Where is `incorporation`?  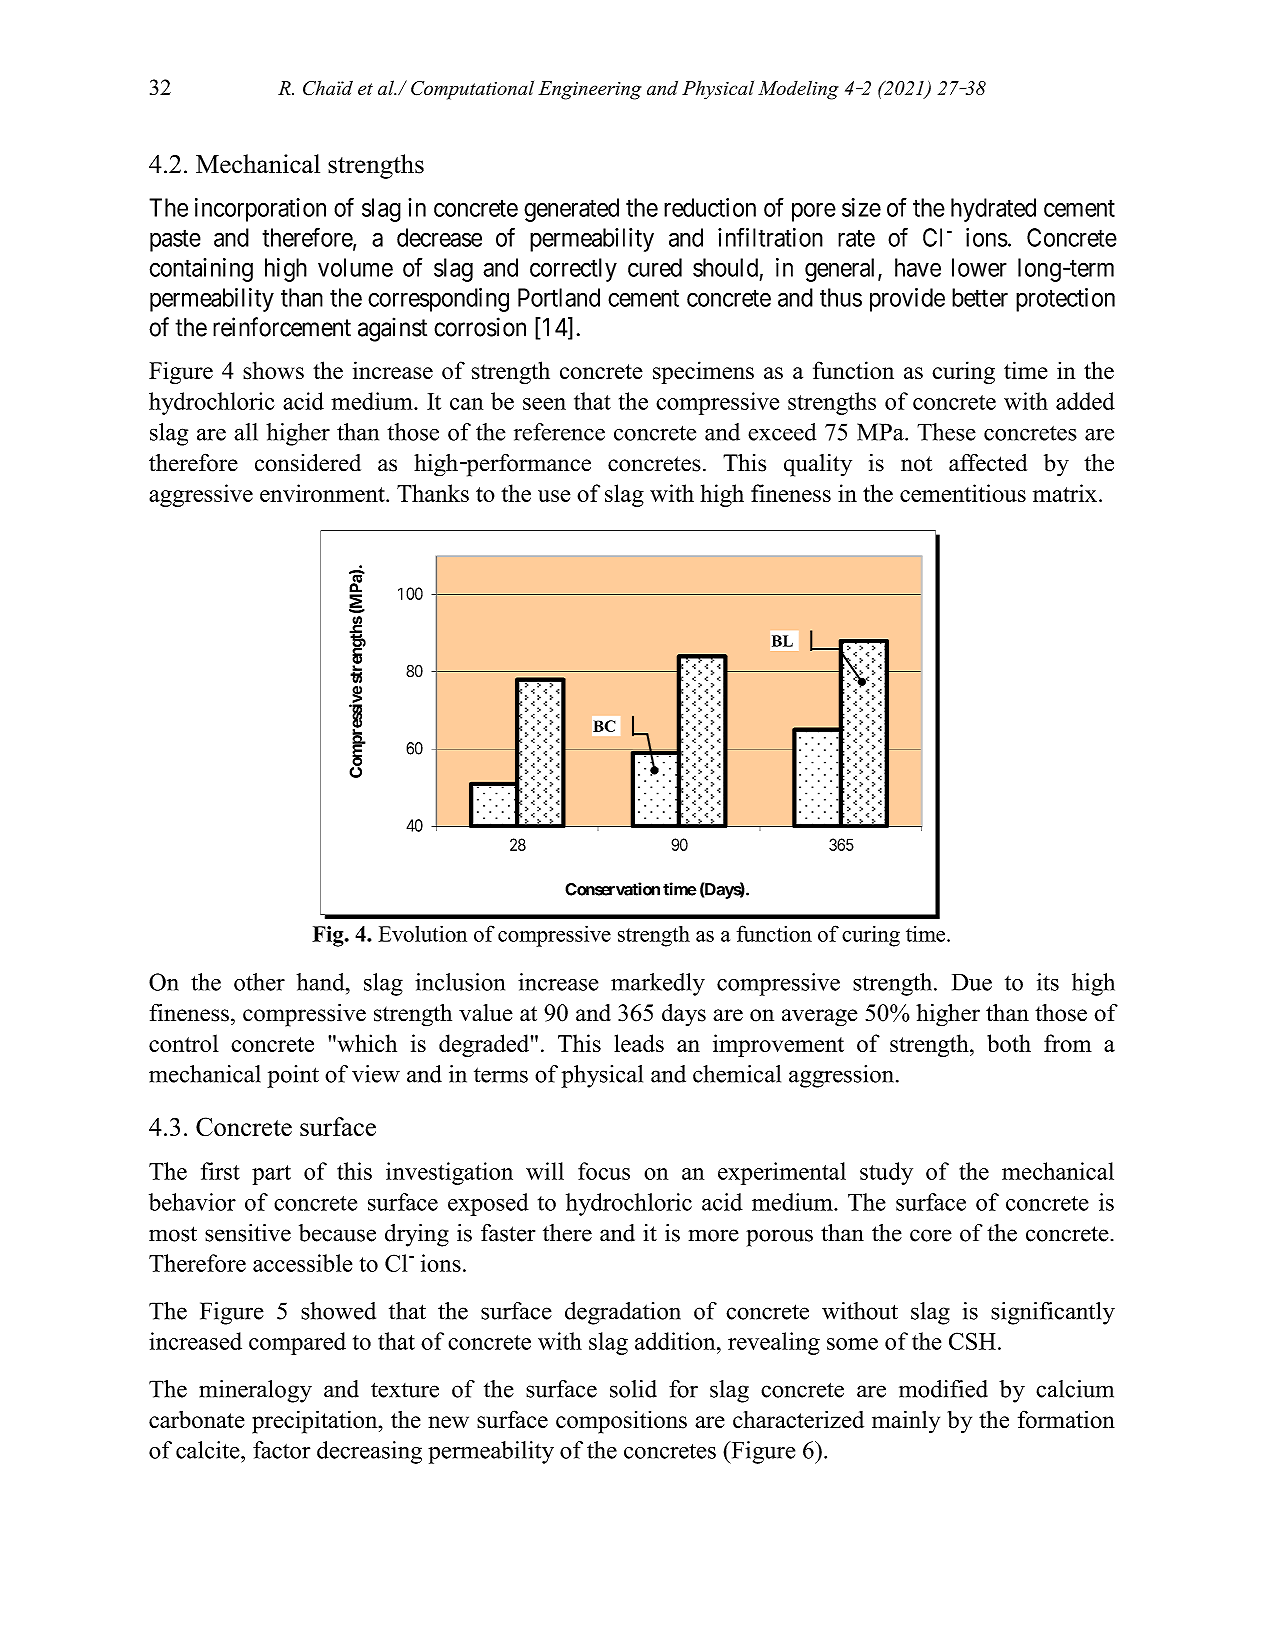
incorporation is located at coordinates (260, 210).
